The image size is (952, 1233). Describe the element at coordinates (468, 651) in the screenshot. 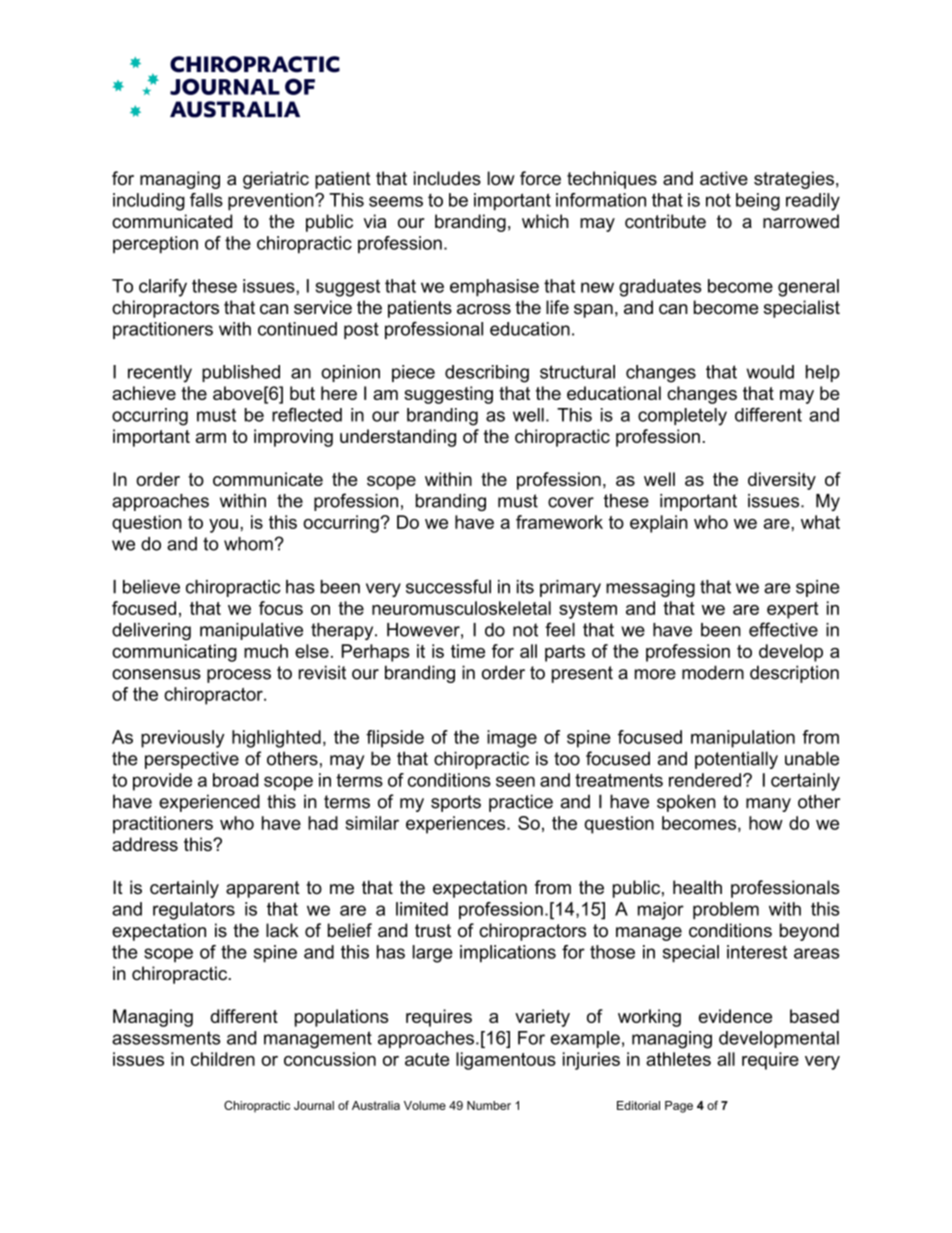

I see `time` at that location.
